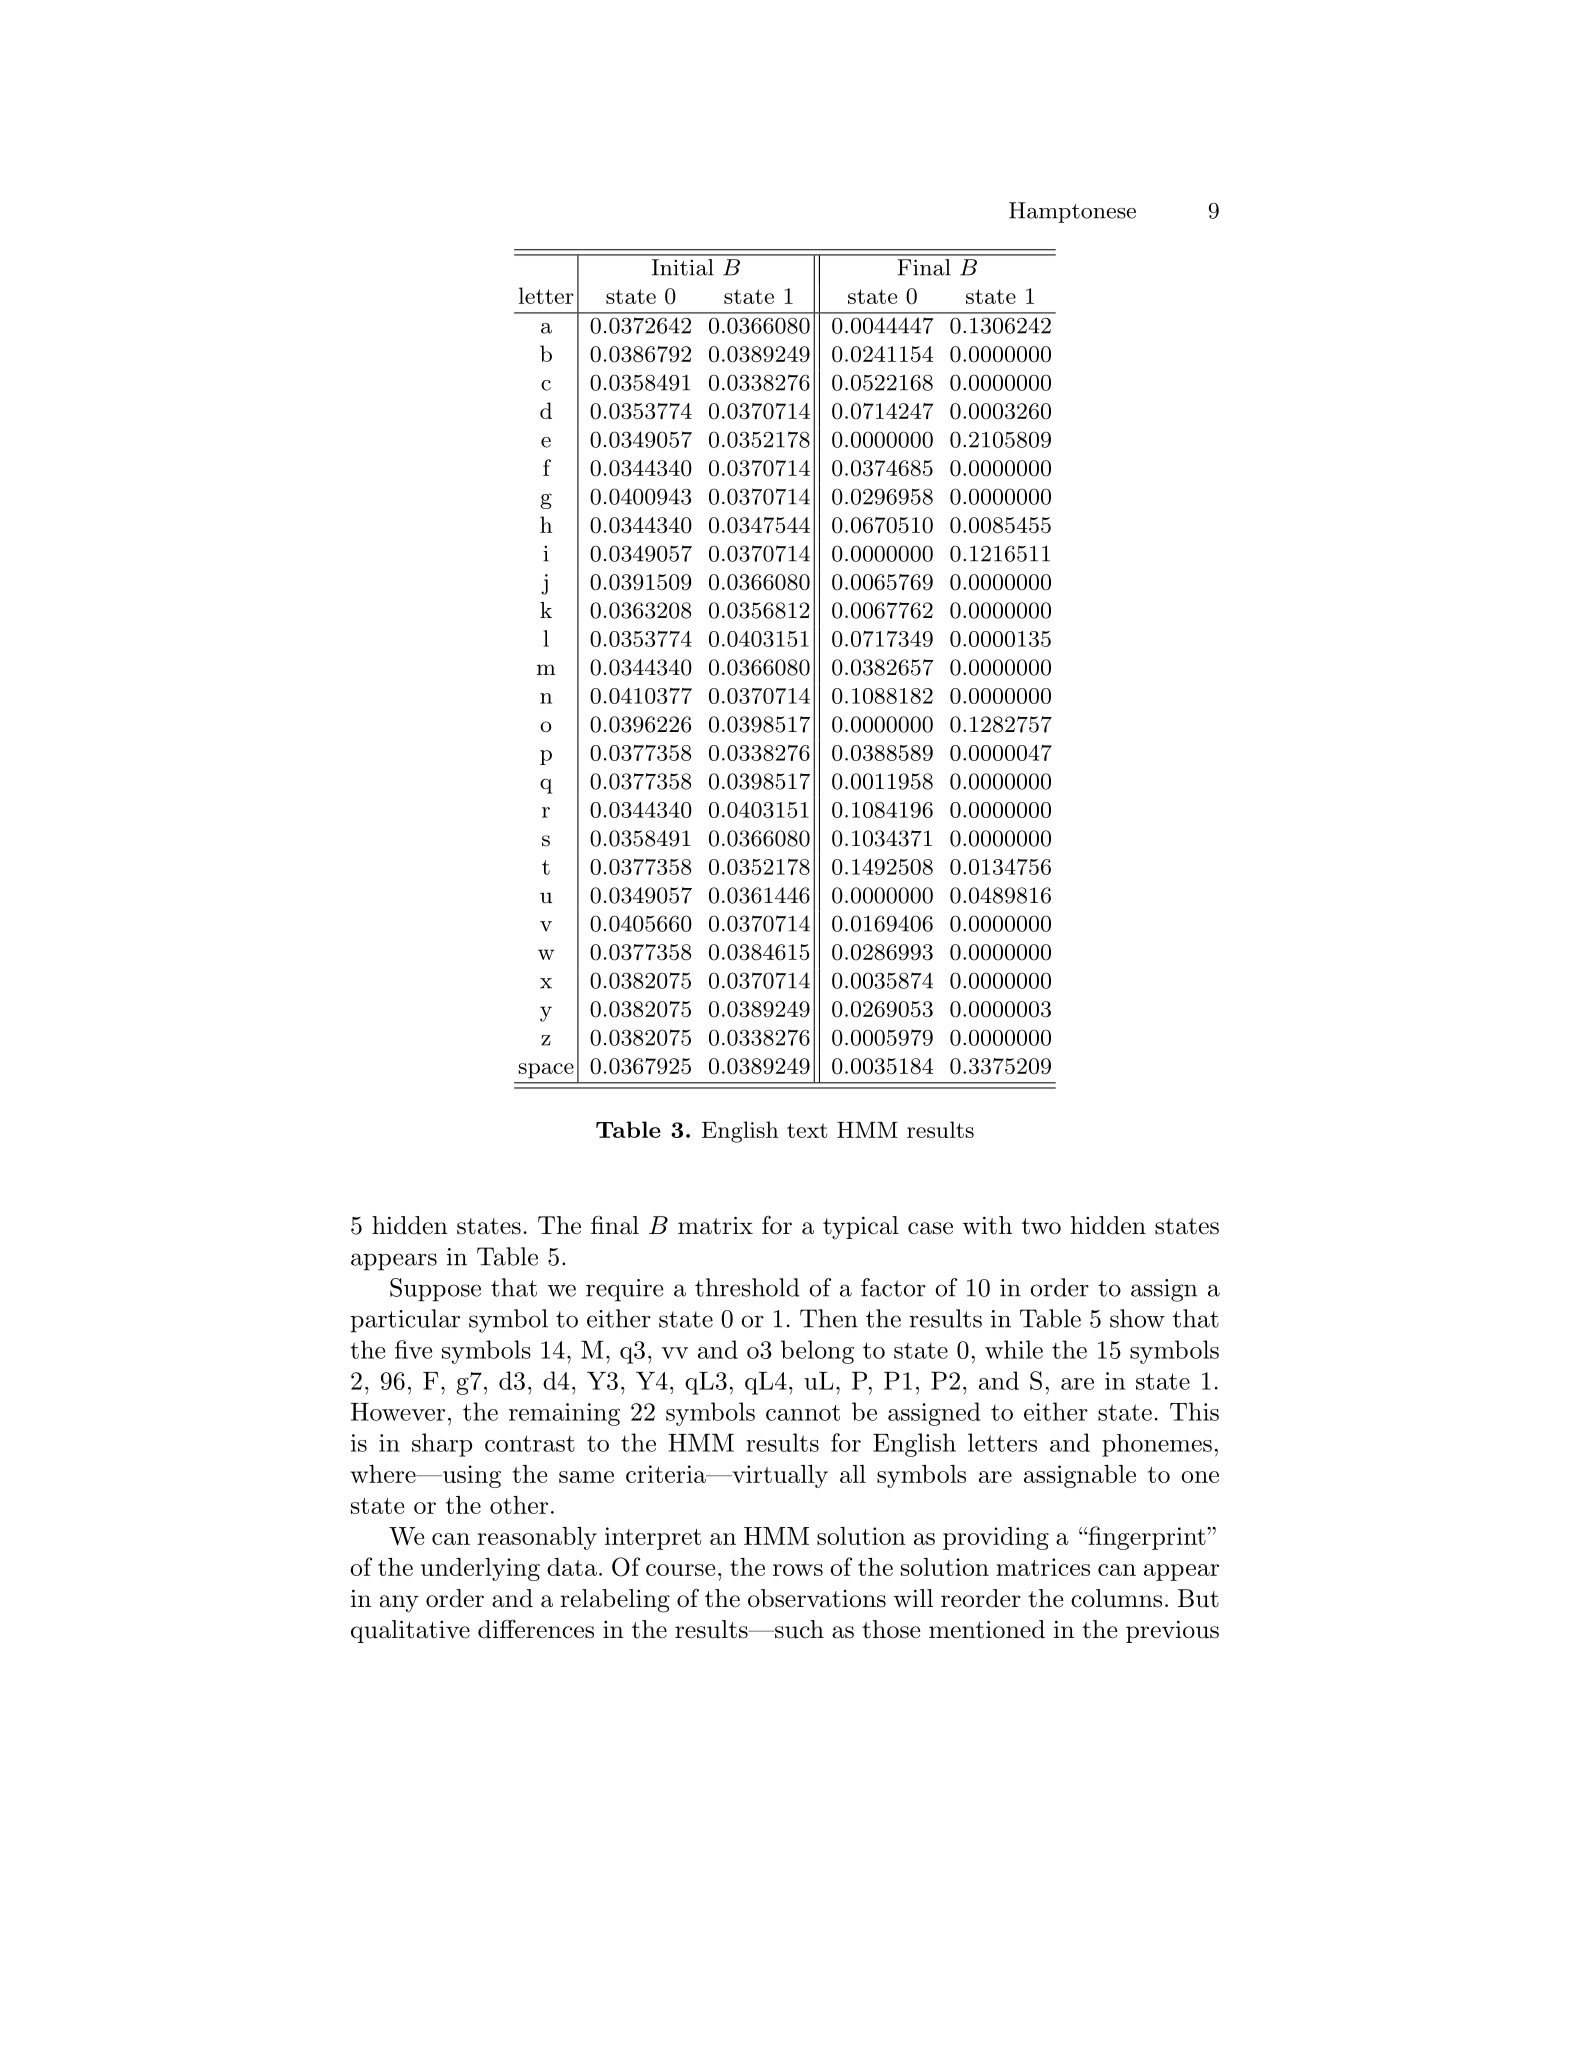 The height and width of the image is (2058, 1590). I want to click on text, so click(807, 1130).
